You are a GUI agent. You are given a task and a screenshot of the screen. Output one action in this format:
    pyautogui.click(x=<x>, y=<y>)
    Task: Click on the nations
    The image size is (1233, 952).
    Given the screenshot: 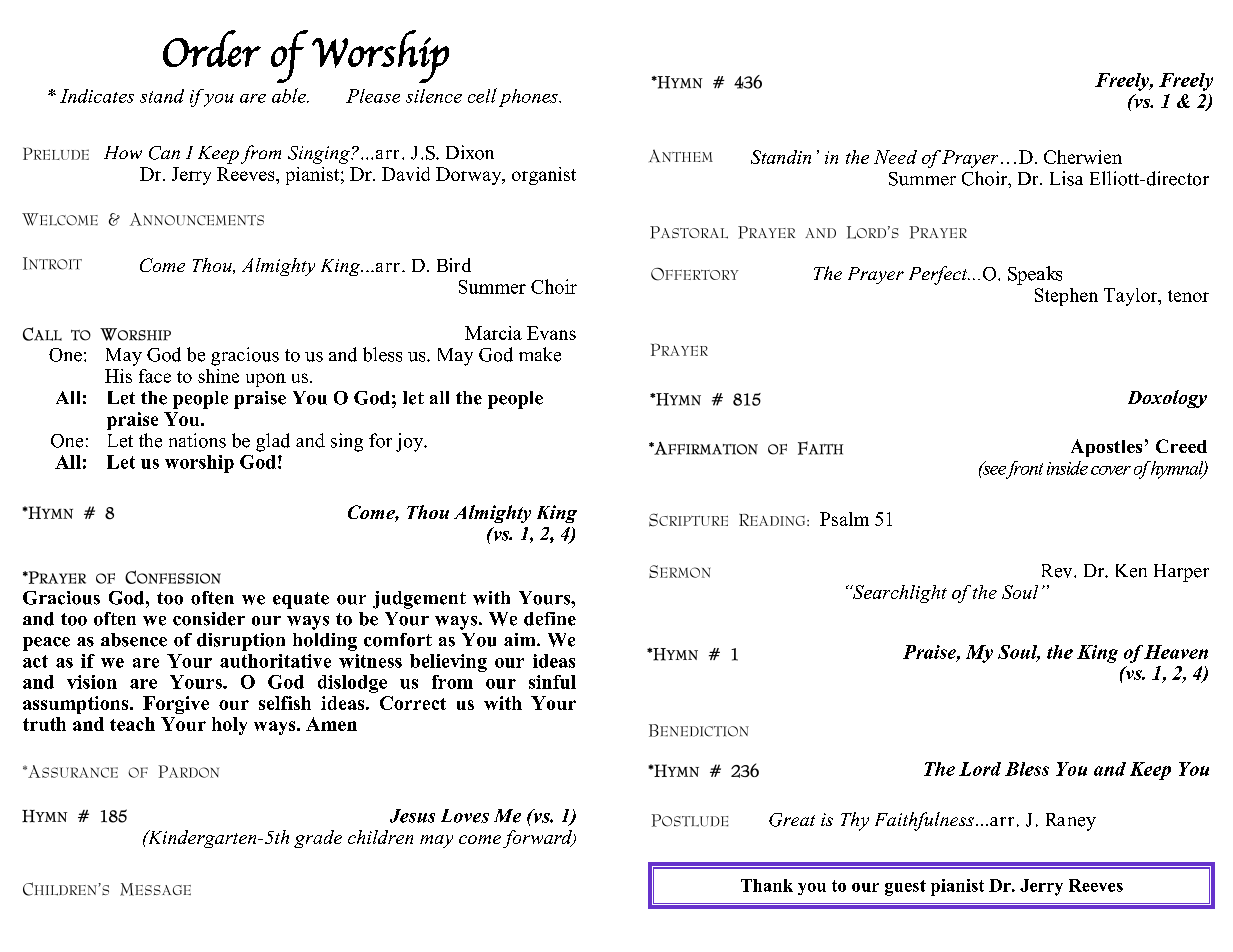 What is the action you would take?
    pyautogui.click(x=197, y=440)
